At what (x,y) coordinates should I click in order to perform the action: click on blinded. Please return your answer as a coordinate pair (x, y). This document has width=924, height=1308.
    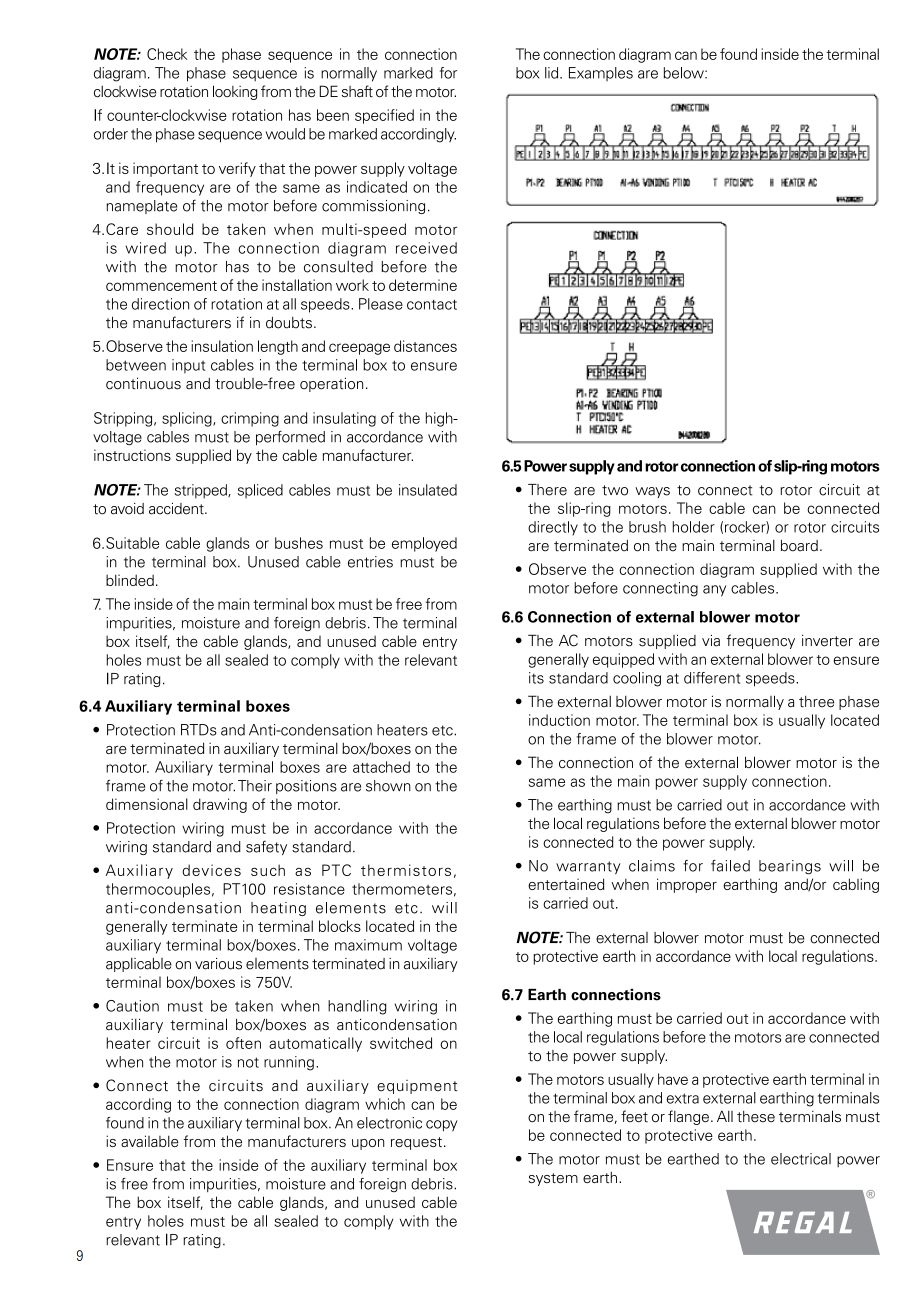
    Looking at the image, I should click on (130, 580).
